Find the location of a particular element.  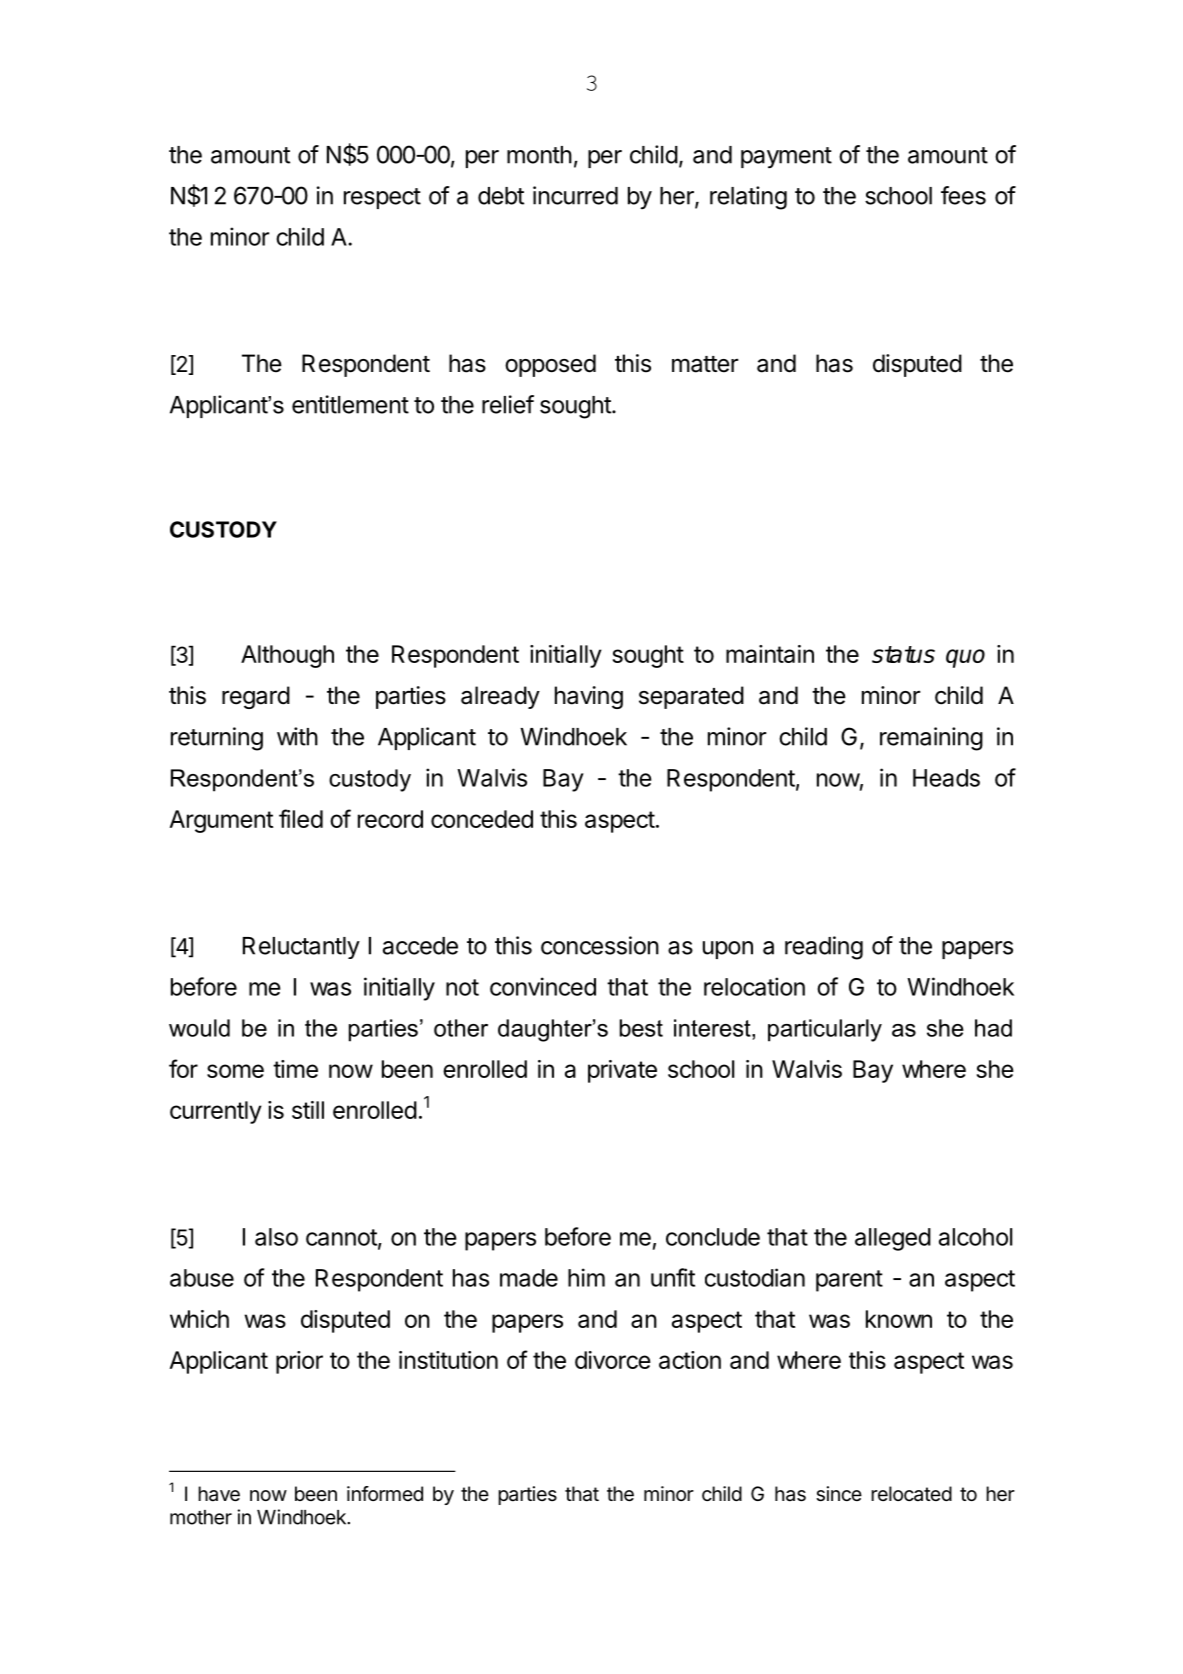

incurred is located at coordinates (575, 195).
